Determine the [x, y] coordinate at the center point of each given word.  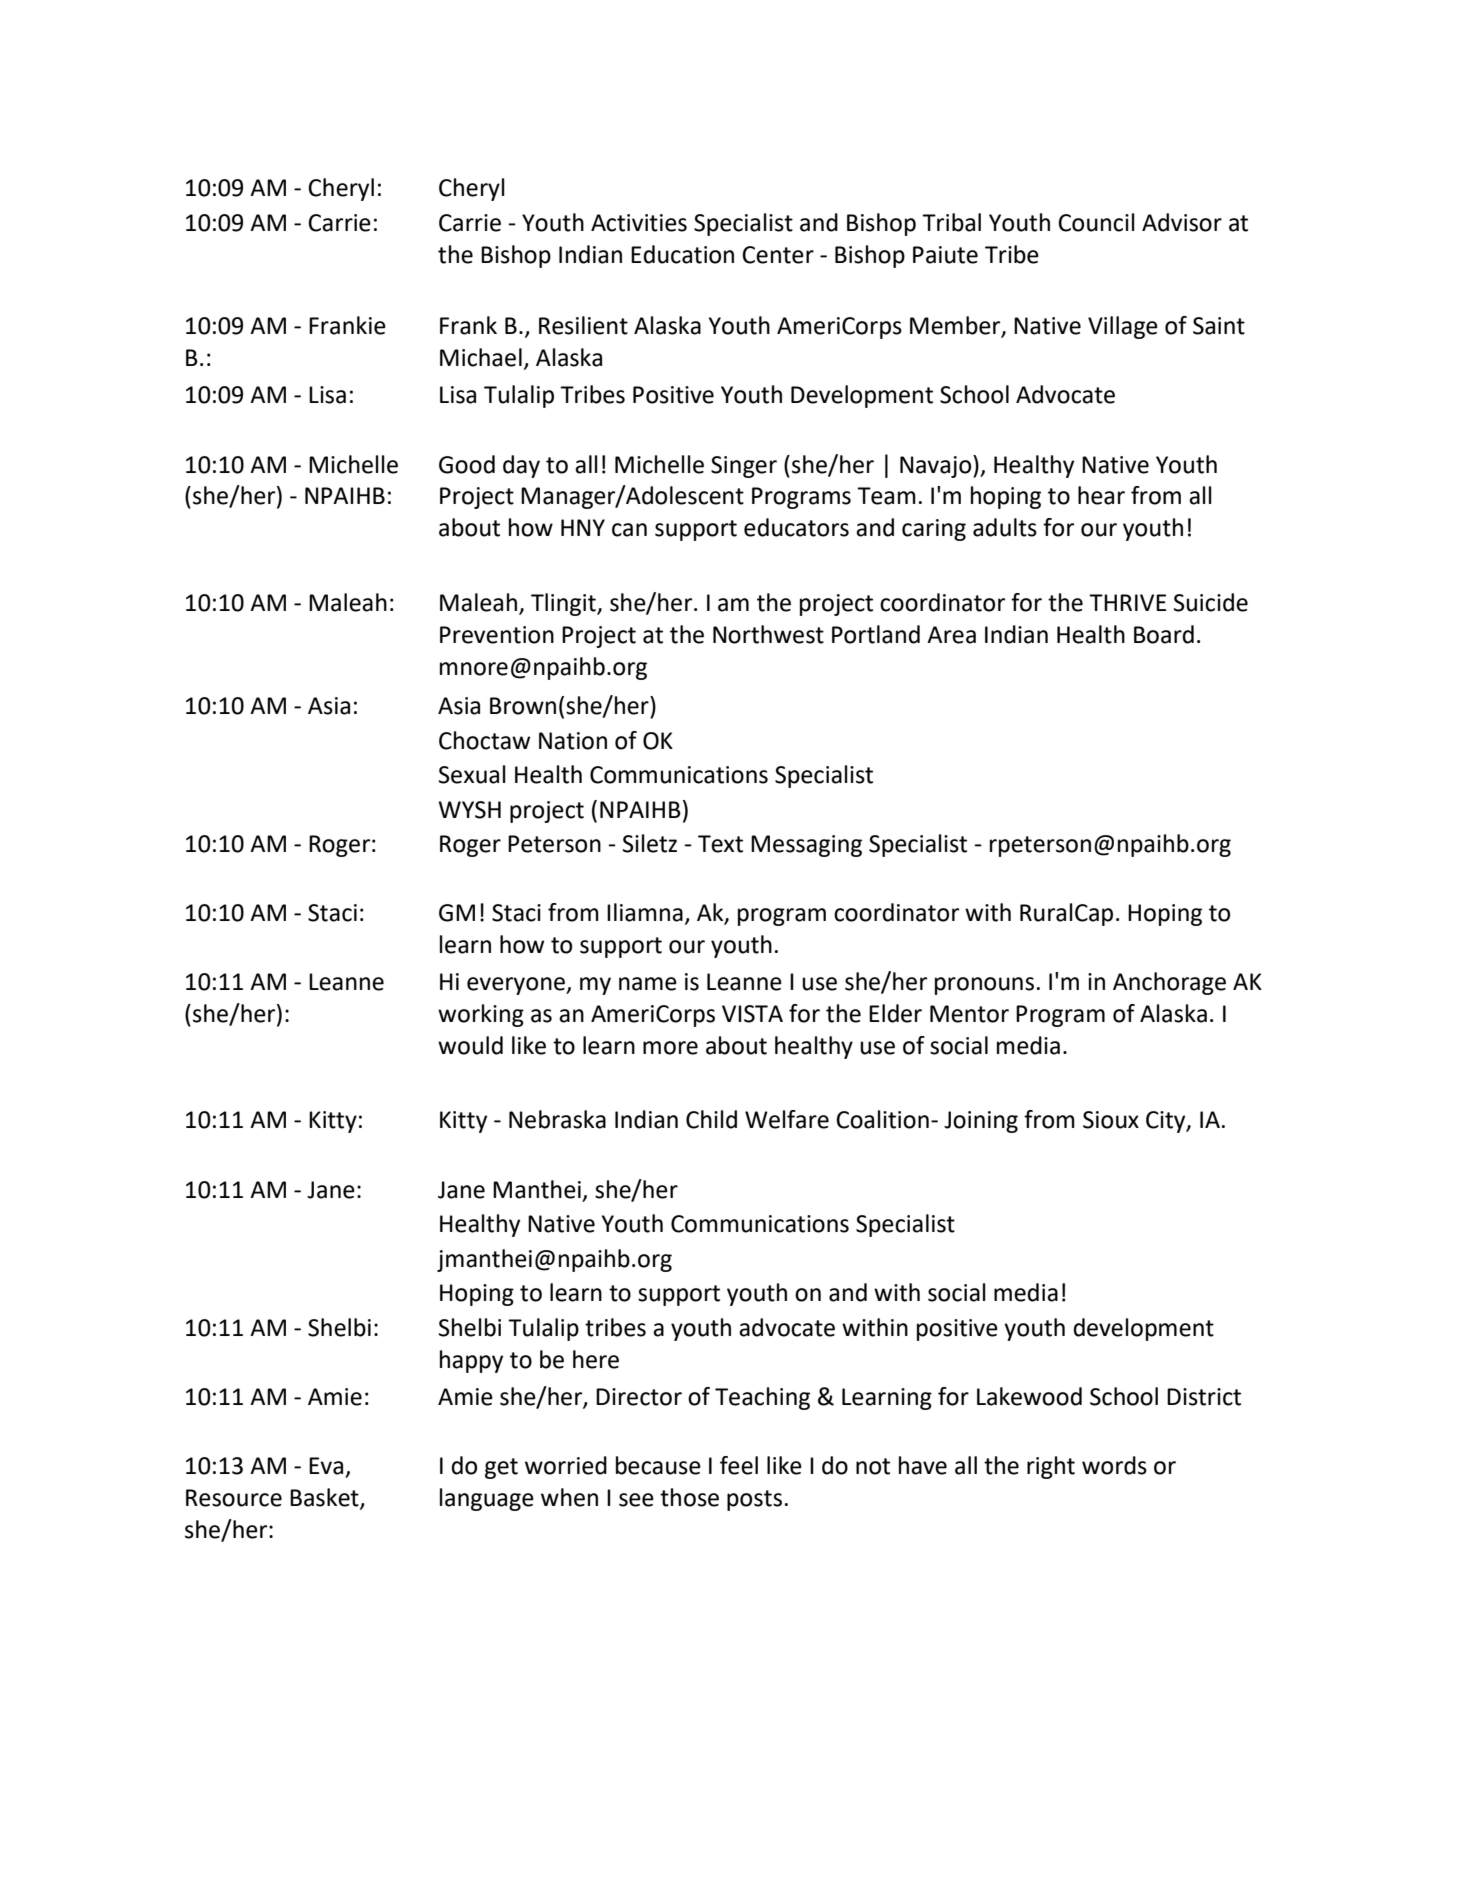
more [670, 1048]
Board [1164, 634]
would [470, 1045]
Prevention [497, 635]
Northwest [768, 634]
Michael [481, 357]
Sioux [1111, 1120]
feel [739, 1465]
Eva [326, 1466]
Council [1096, 222]
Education [682, 254]
